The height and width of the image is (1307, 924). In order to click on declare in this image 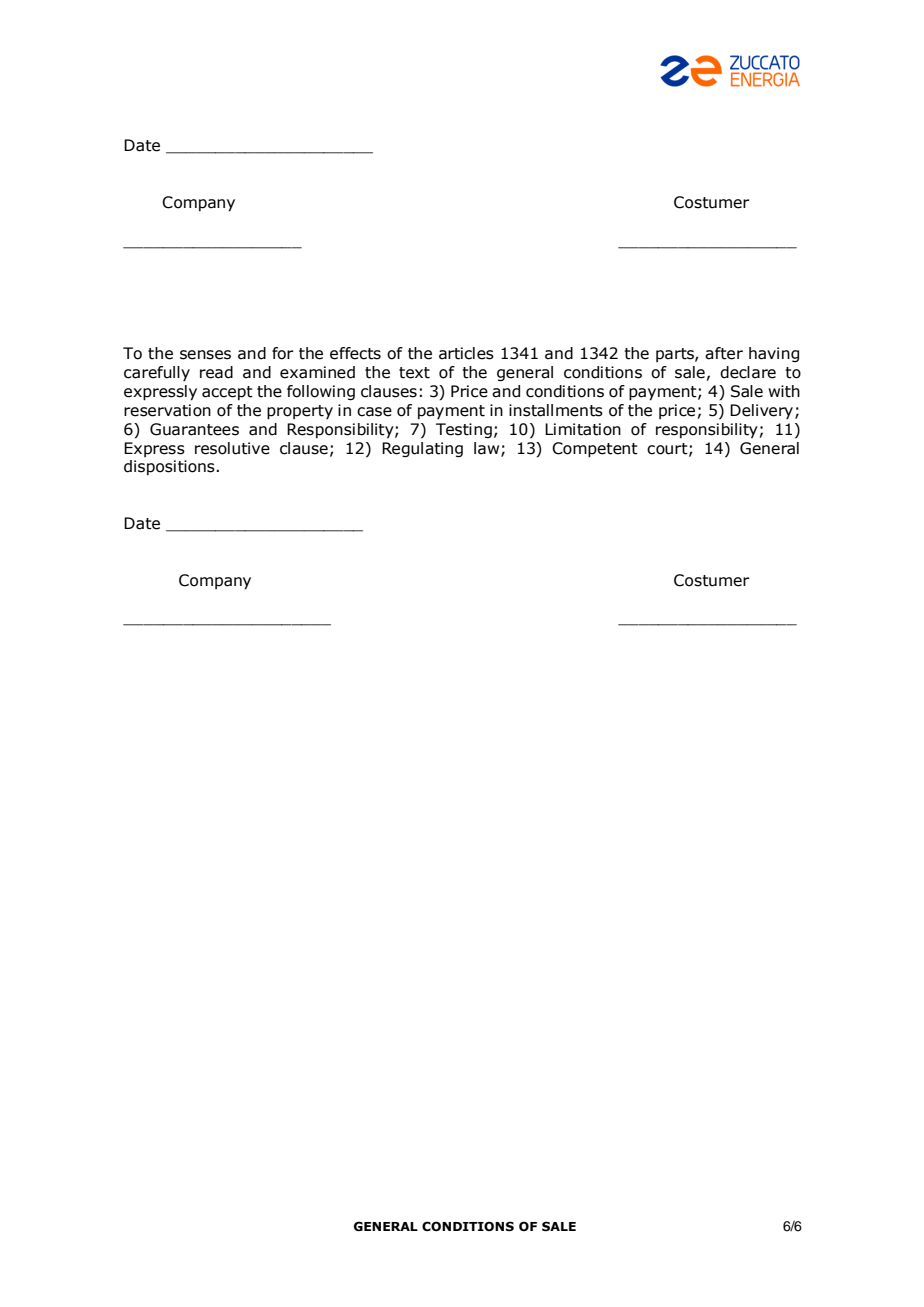, I will do `click(748, 372)`.
